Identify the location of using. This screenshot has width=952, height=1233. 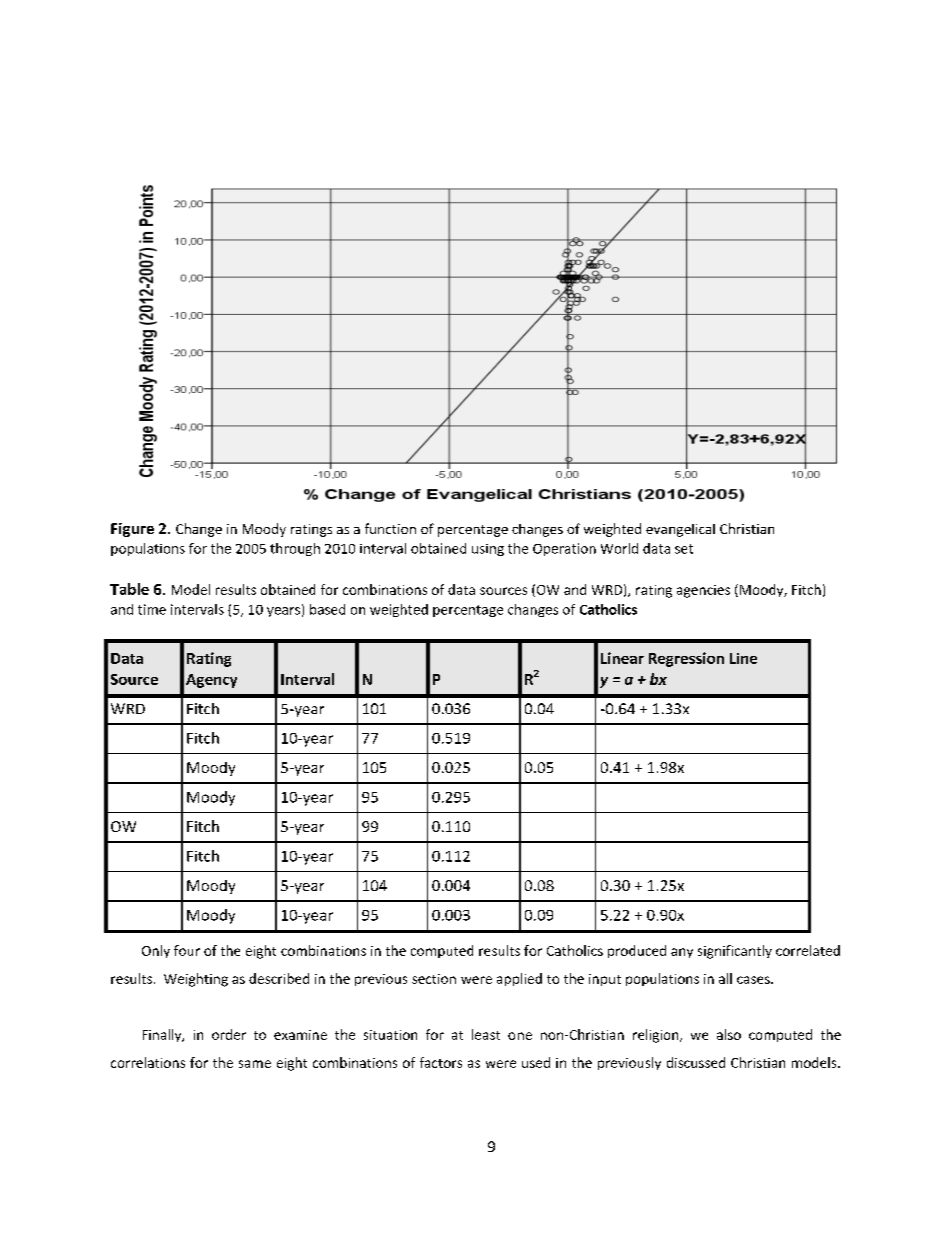
(488, 550).
